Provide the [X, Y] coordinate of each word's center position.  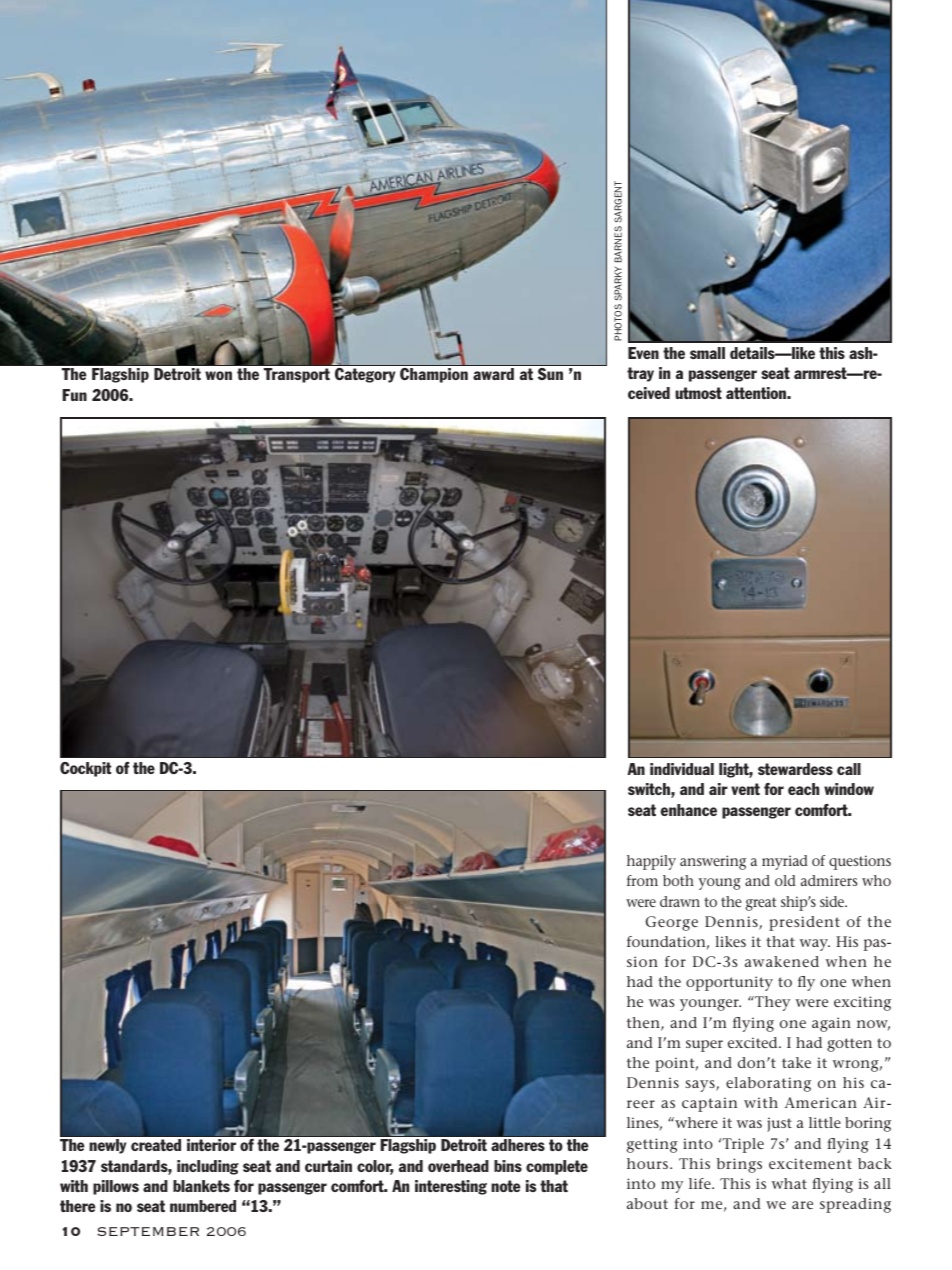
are [802, 1205]
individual [682, 769]
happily [651, 862]
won [218, 375]
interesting [451, 1187]
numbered [203, 1206]
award [493, 374]
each [803, 789]
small [707, 353]
